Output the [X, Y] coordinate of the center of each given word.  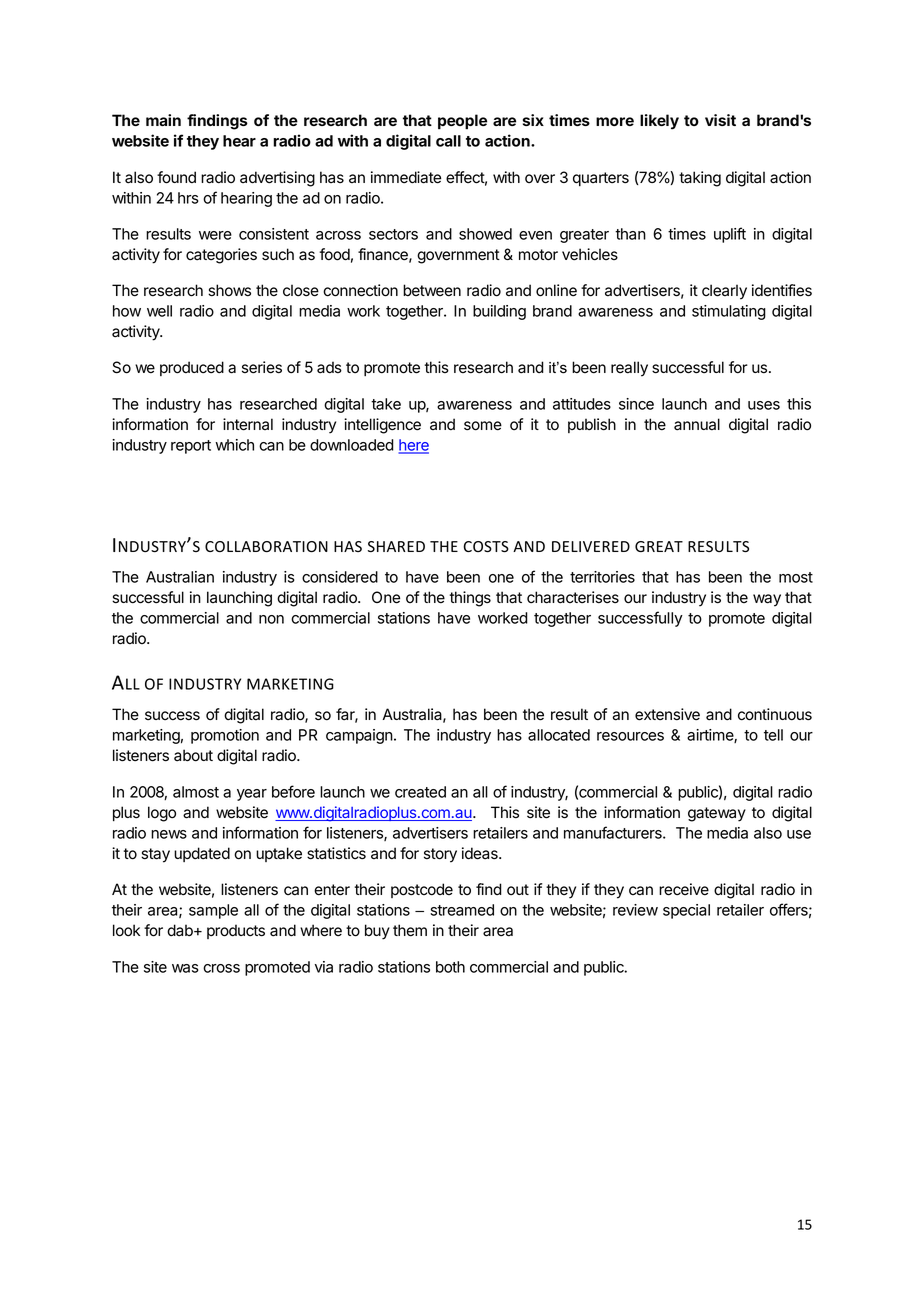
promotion [225, 736]
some [483, 426]
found [176, 177]
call [448, 141]
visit [720, 120]
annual [697, 424]
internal [248, 424]
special [686, 911]
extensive [667, 714]
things [470, 599]
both [450, 967]
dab [181, 930]
